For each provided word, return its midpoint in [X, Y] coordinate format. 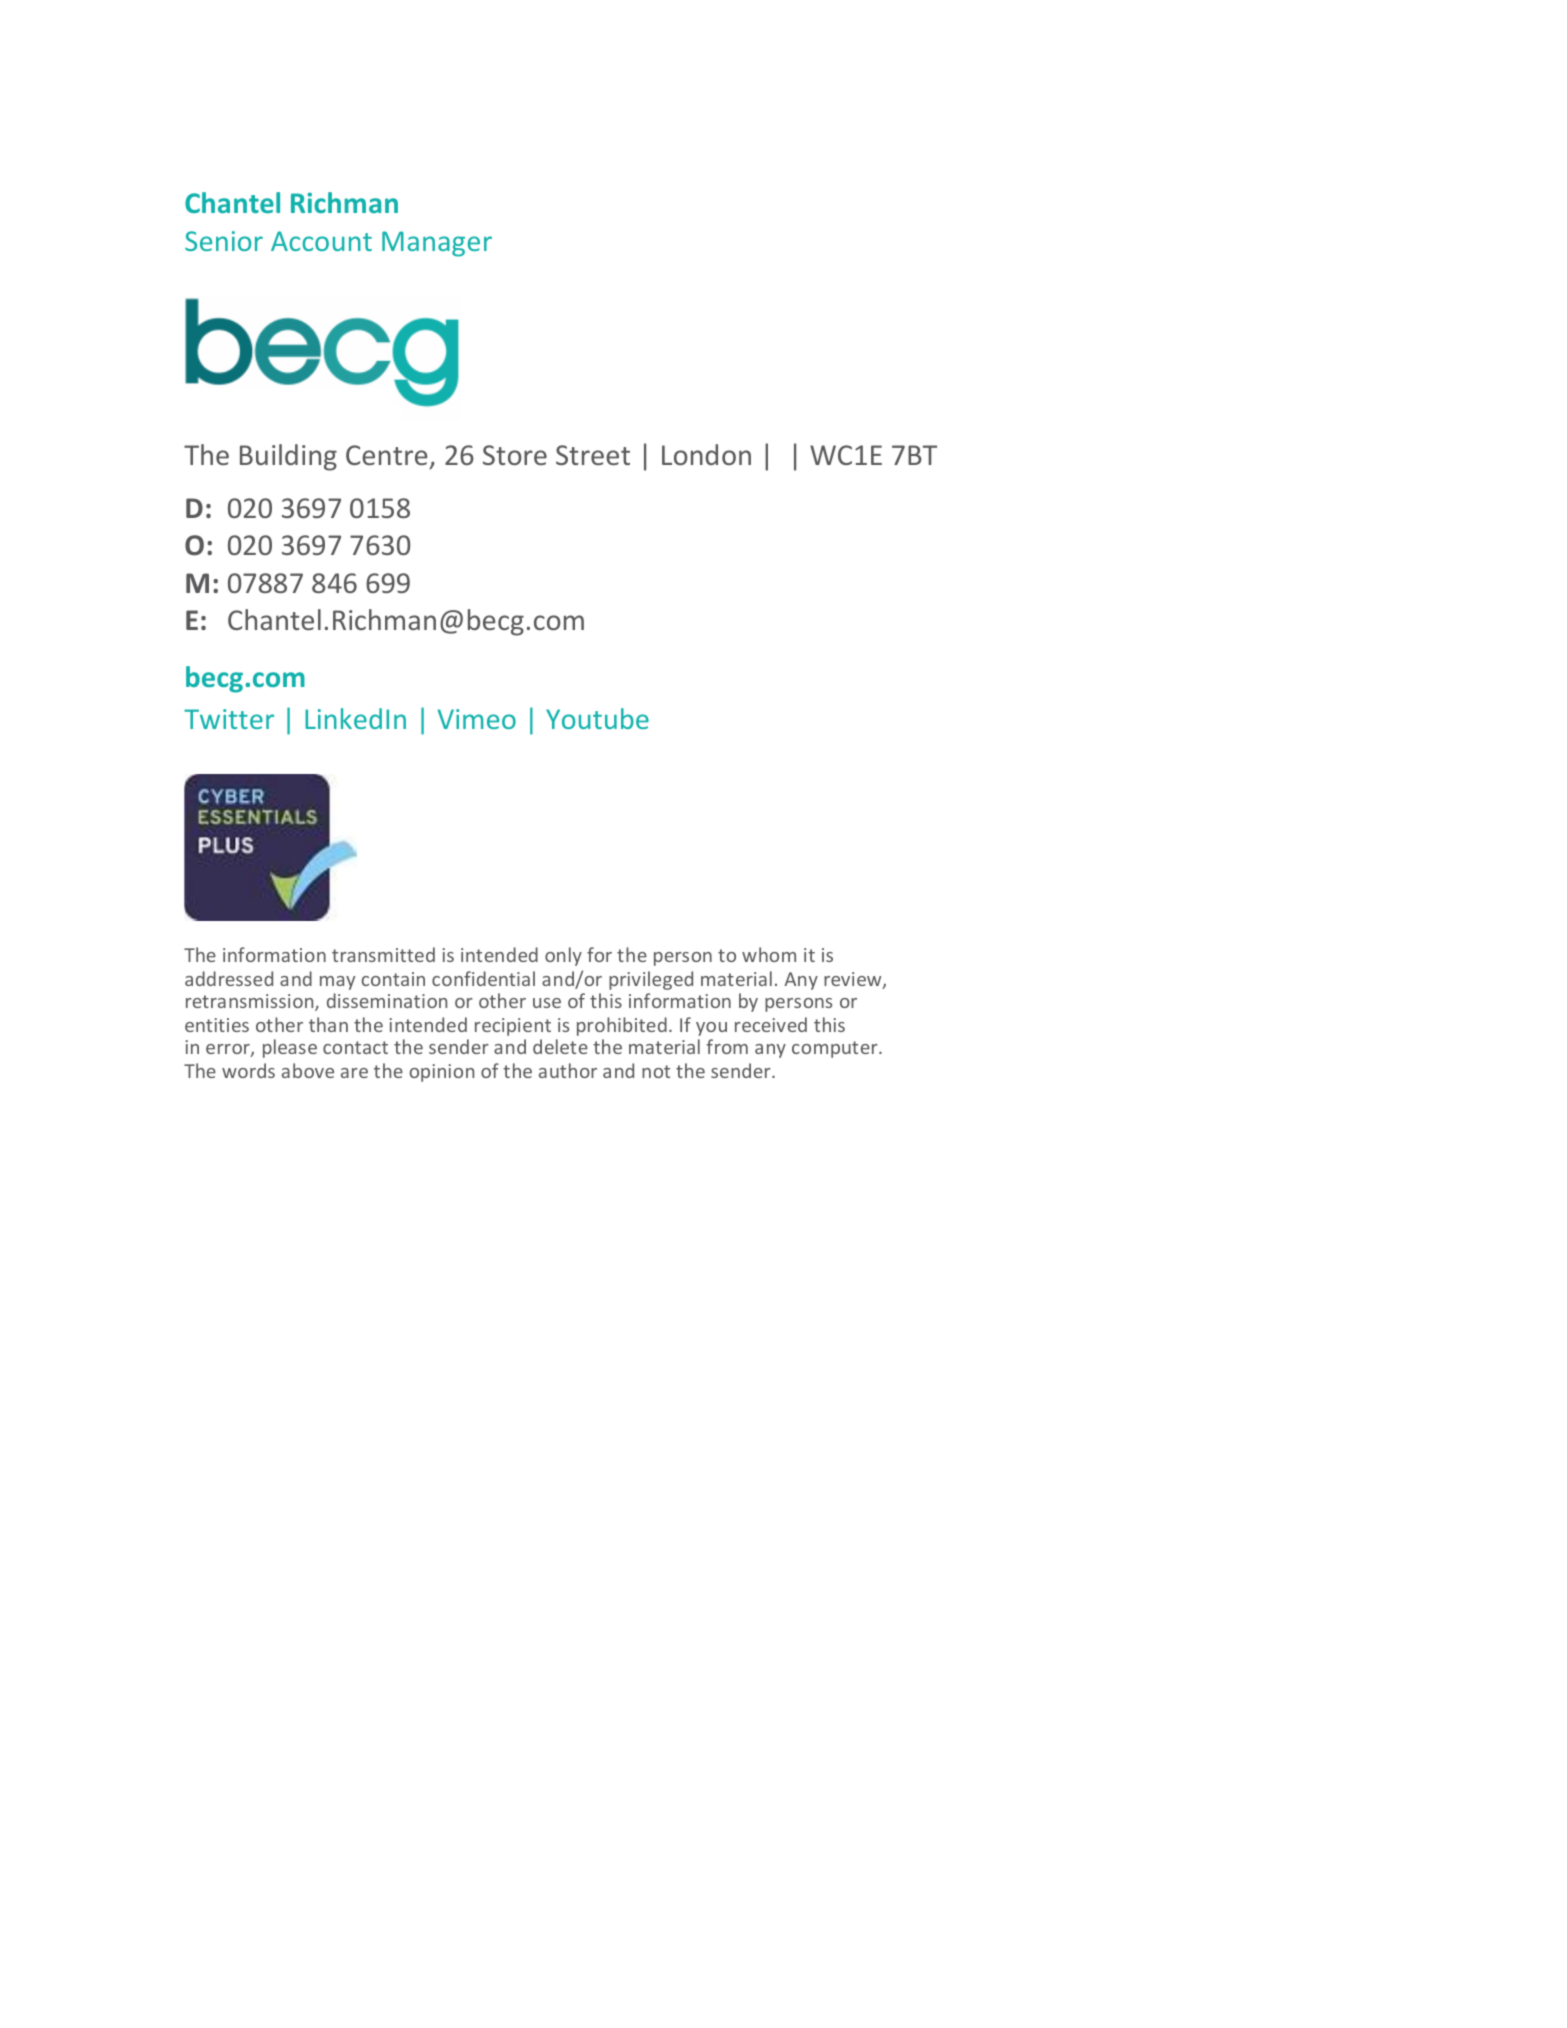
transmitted [383, 954]
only [563, 956]
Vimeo [477, 719]
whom [769, 954]
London [706, 454]
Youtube [597, 718]
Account [321, 241]
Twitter [229, 719]
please [290, 1048]
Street [593, 455]
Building [288, 457]
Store [515, 455]
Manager [437, 244]
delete [560, 1046]
